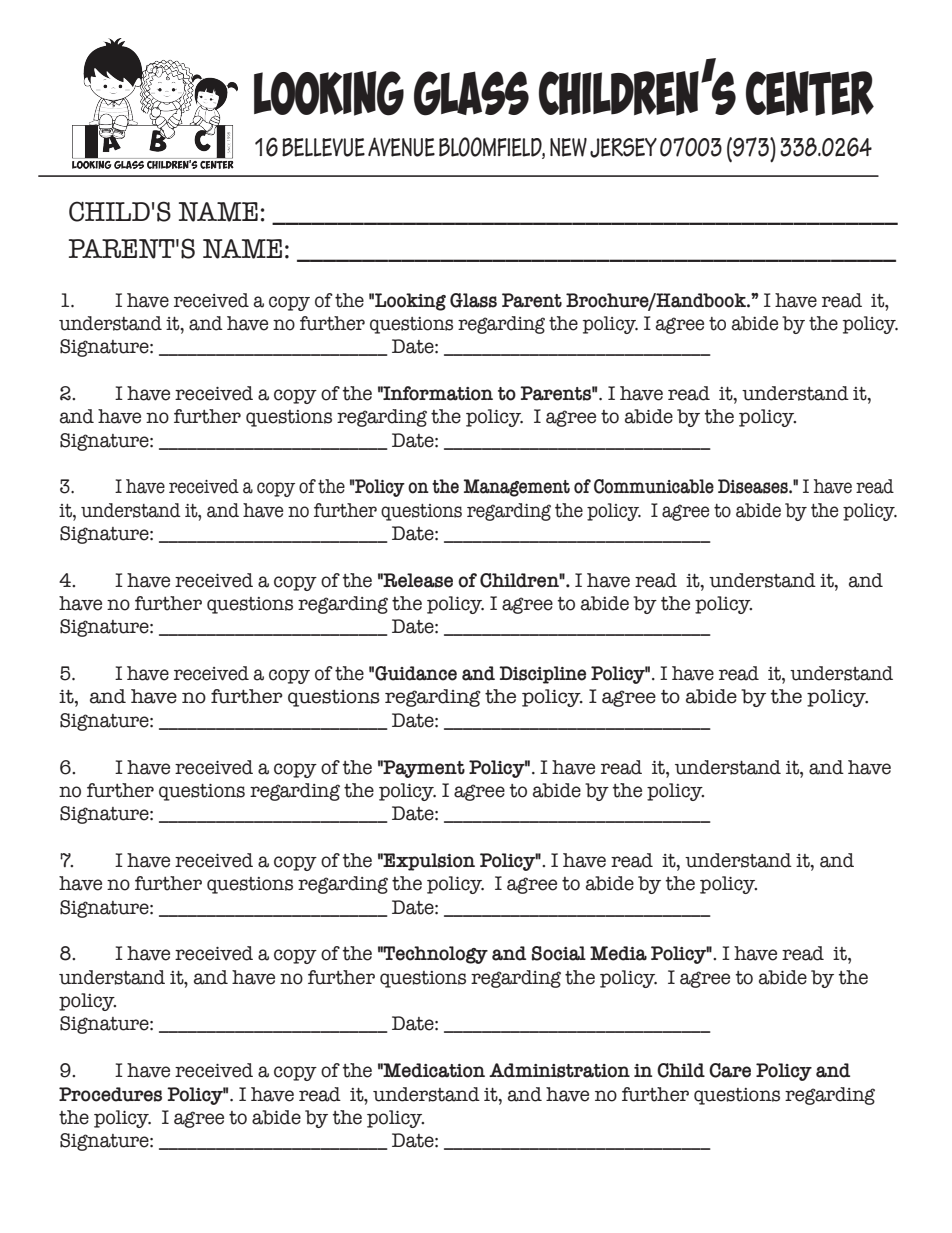 The width and height of the screenshot is (952, 1233). Describe the element at coordinates (323, 147) in the screenshot. I see `BELLEVUE` at that location.
